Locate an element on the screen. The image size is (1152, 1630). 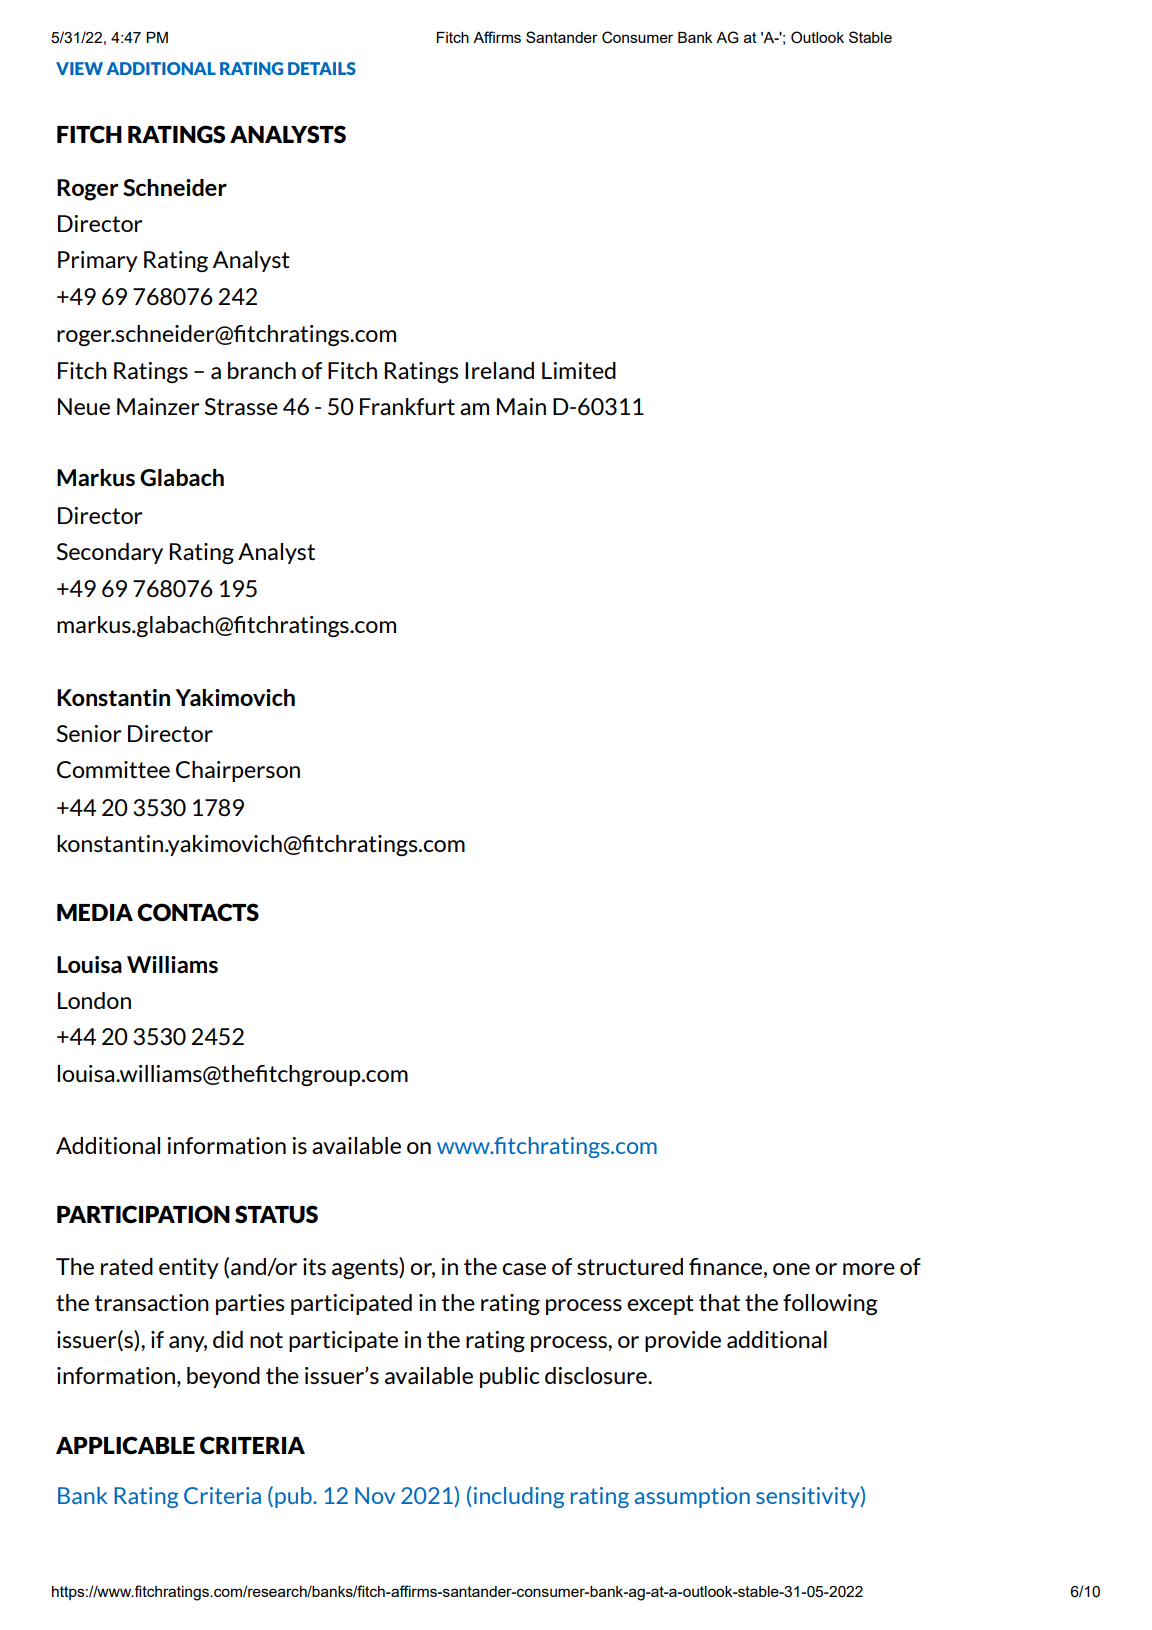
more is located at coordinates (869, 1269).
